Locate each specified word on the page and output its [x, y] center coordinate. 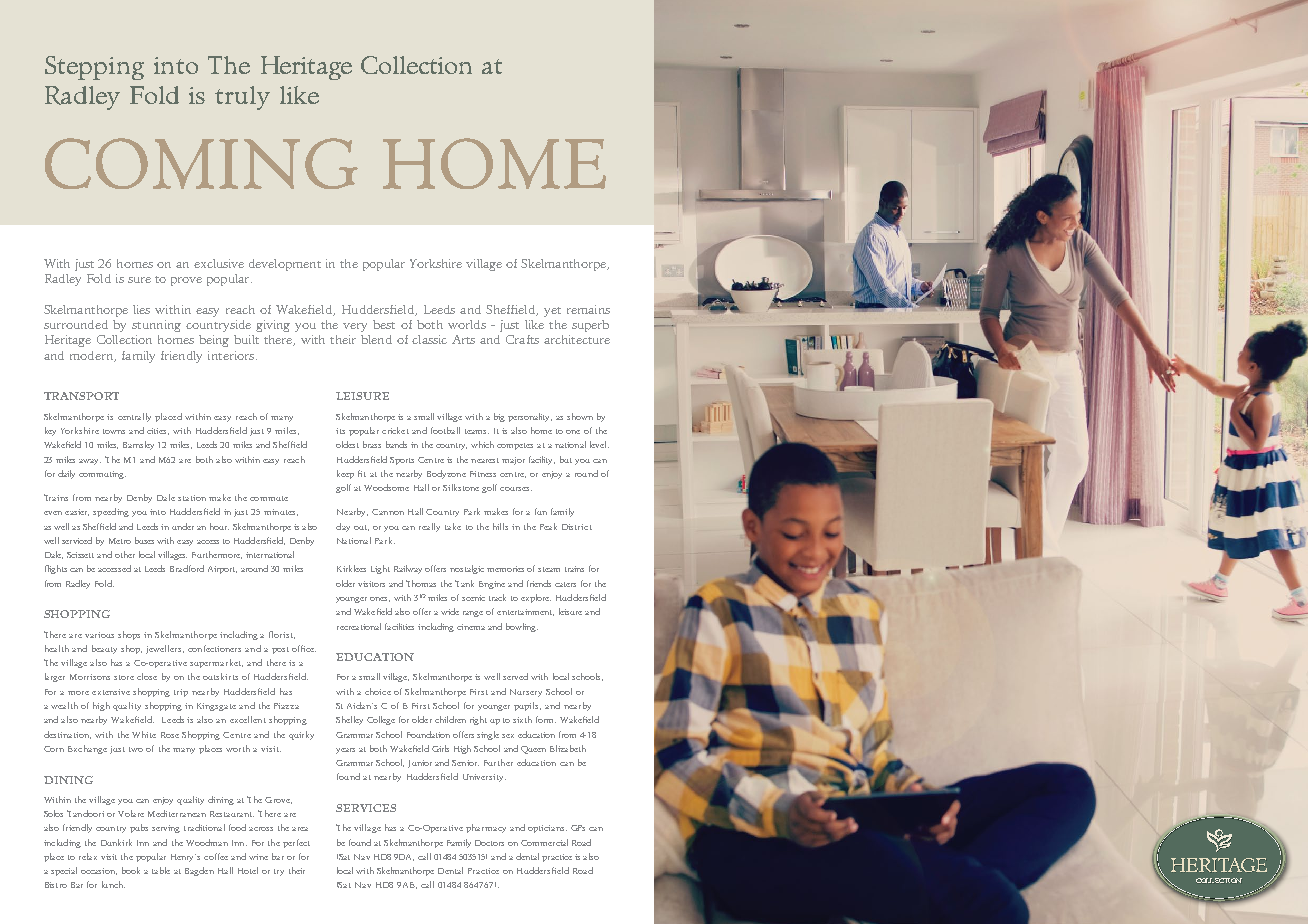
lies [141, 309]
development [285, 265]
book [131, 870]
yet [552, 312]
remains [588, 309]
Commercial [544, 842]
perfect [296, 843]
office [304, 648]
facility [542, 460]
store [124, 677]
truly [242, 98]
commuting [102, 475]
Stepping [94, 68]
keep [345, 474]
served [515, 676]
